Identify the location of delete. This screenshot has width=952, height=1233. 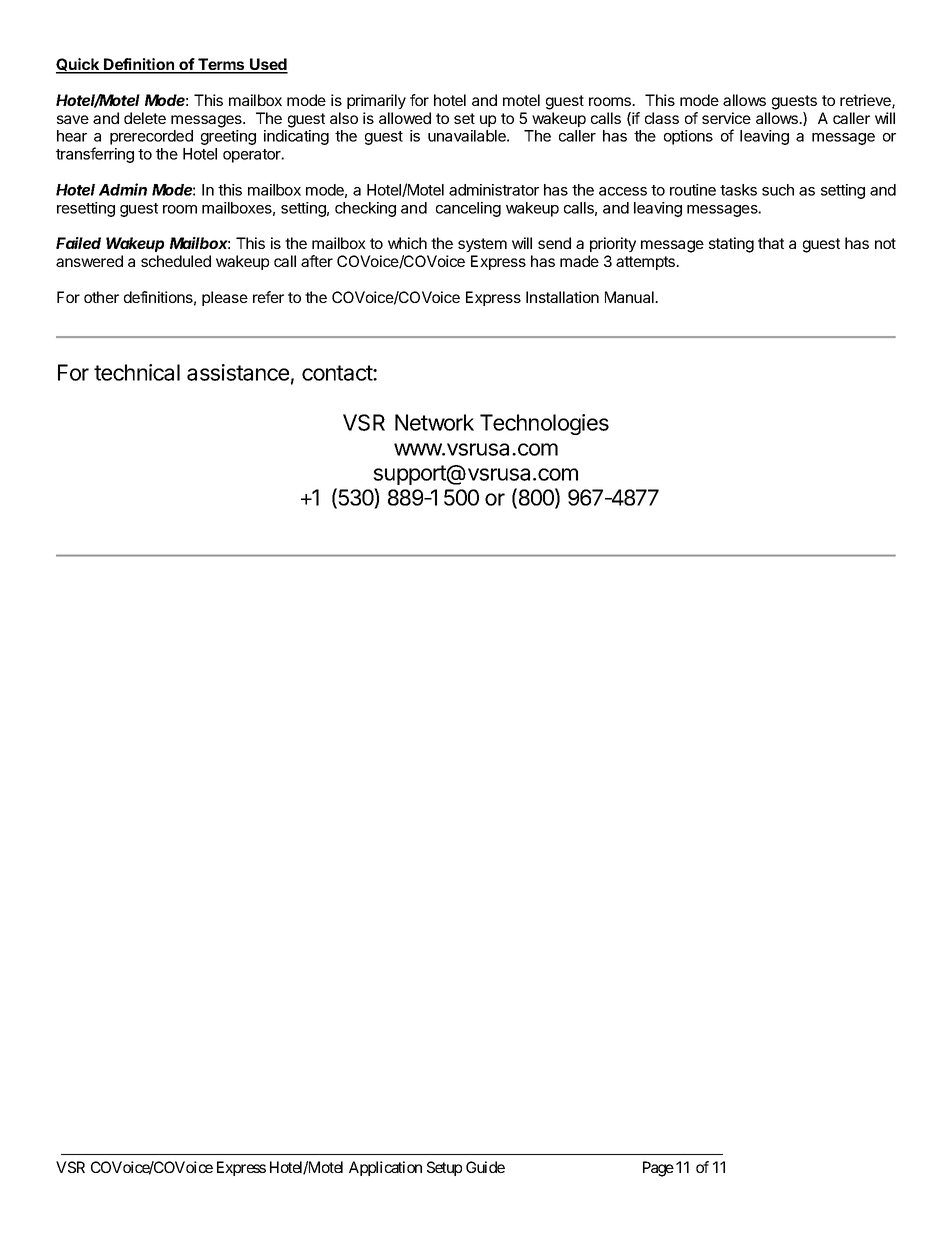
(145, 118).
